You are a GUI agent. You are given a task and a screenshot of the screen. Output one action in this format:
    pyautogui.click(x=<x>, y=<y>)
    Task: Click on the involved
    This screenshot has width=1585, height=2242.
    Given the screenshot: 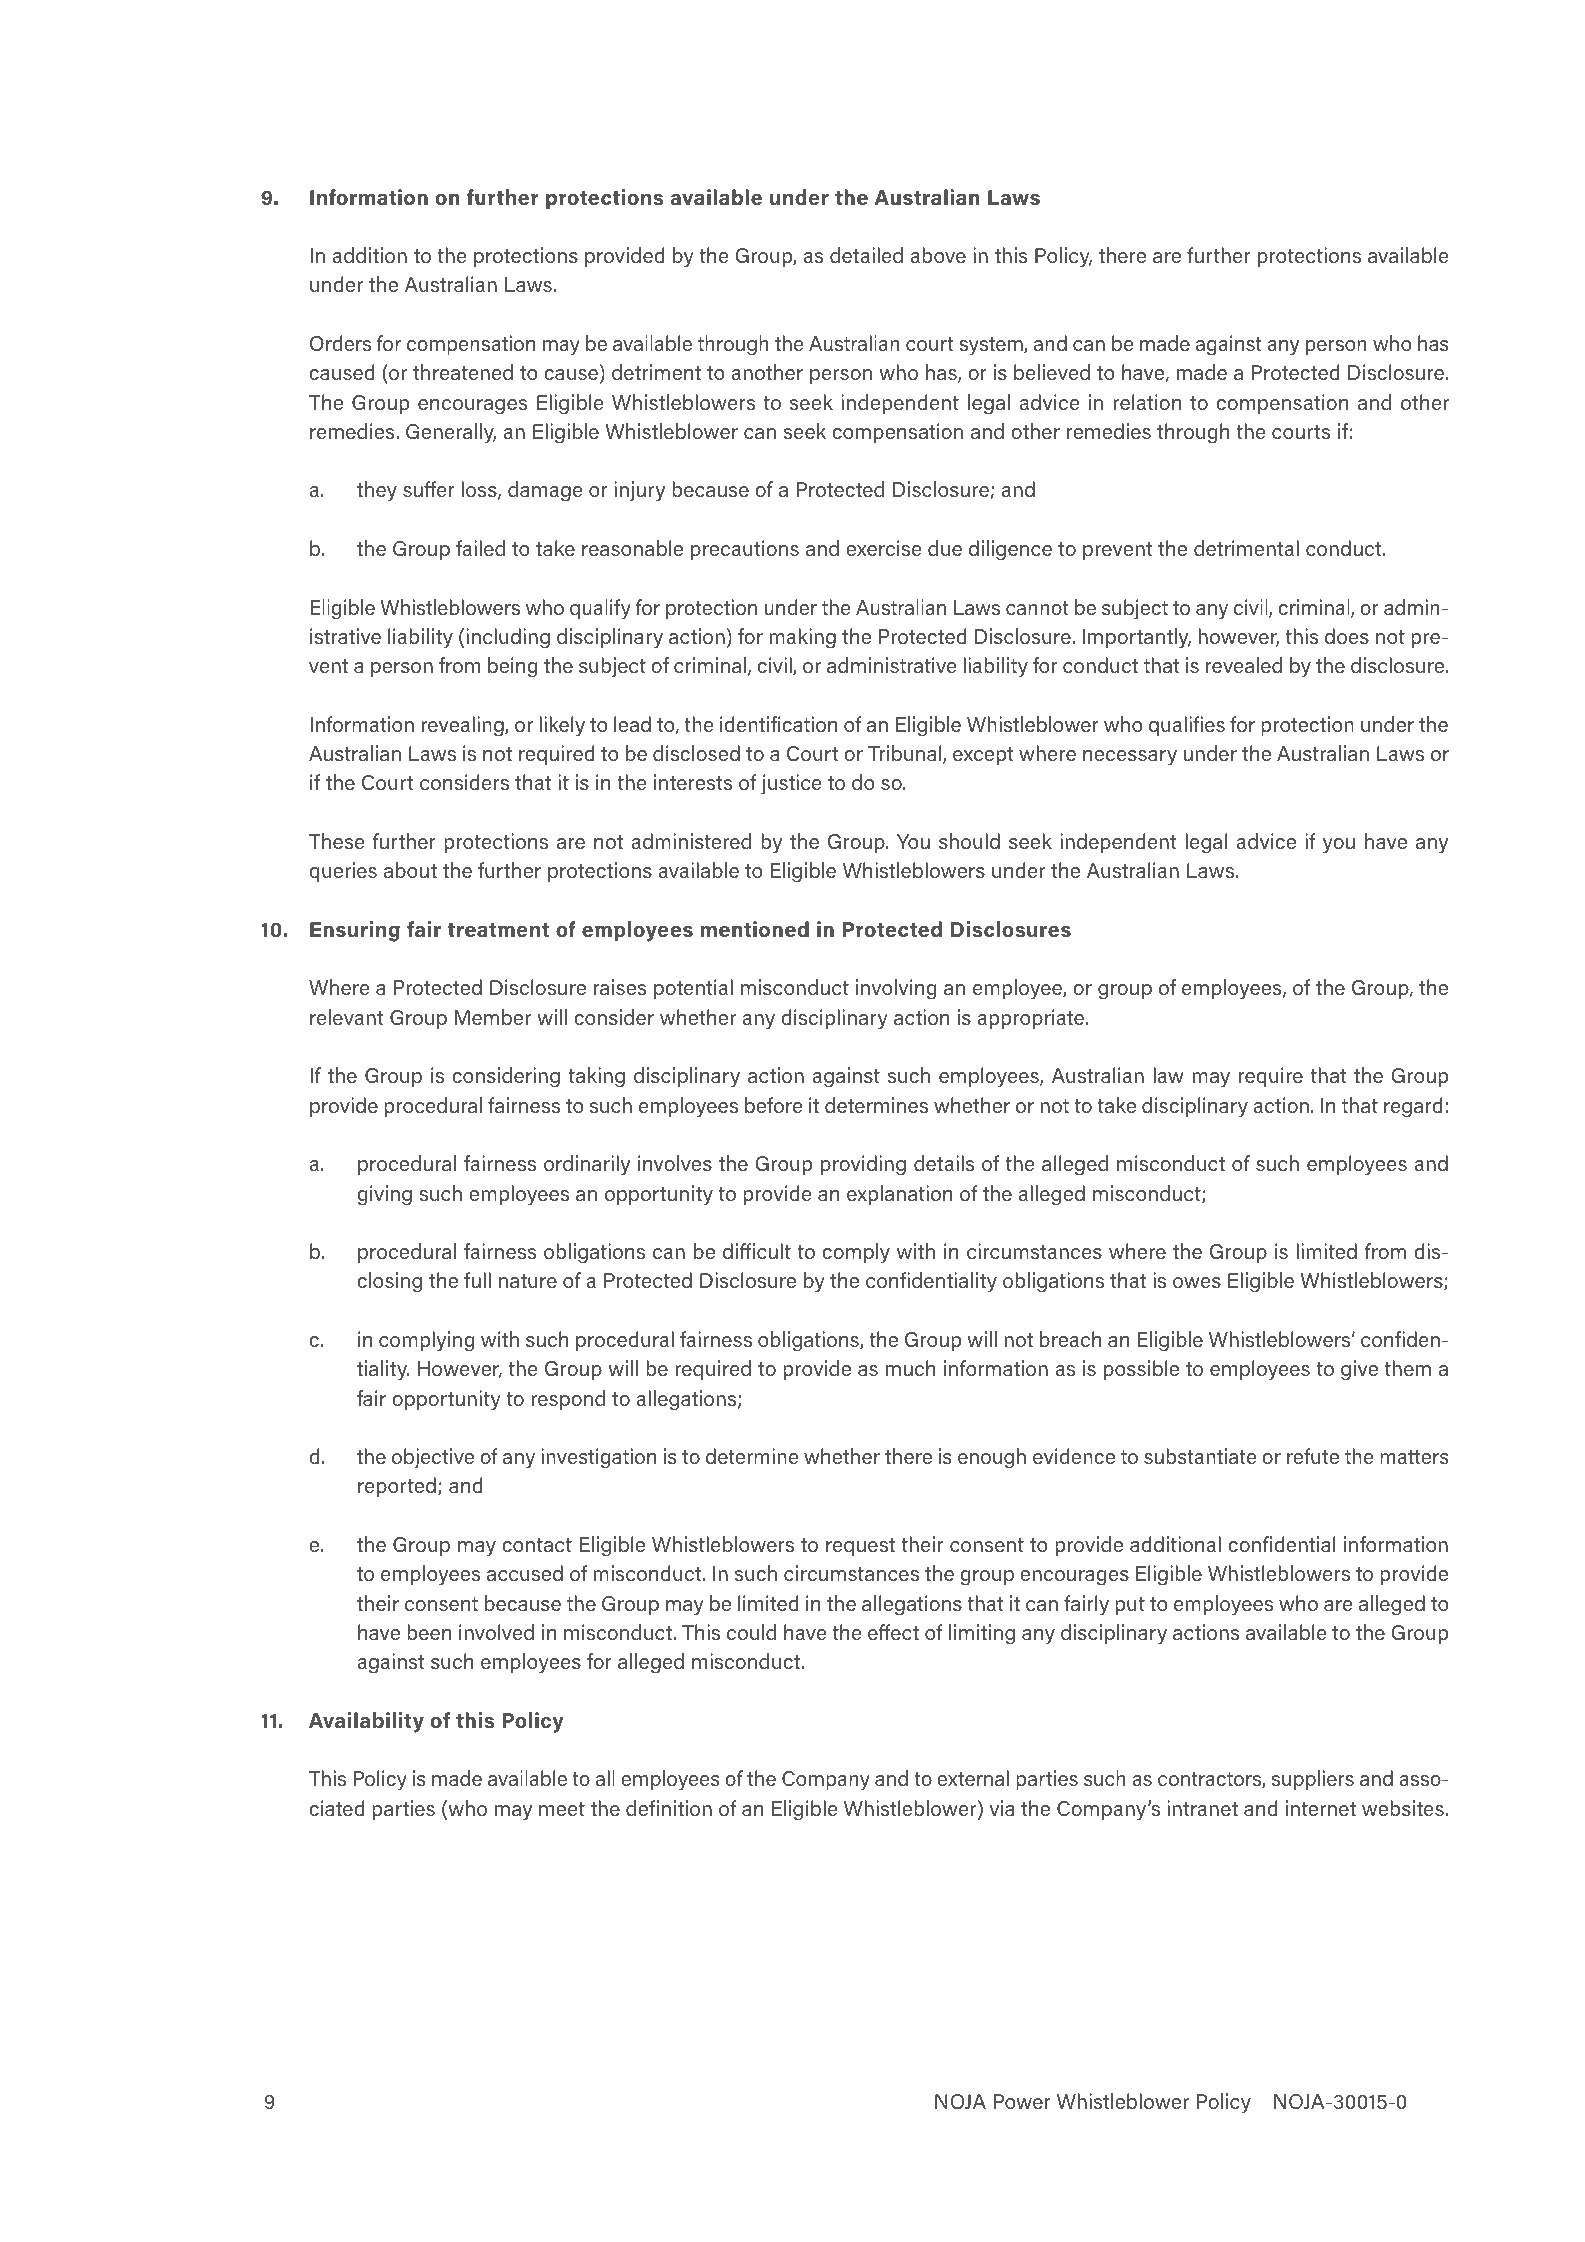 What is the action you would take?
    pyautogui.click(x=496, y=1632)
